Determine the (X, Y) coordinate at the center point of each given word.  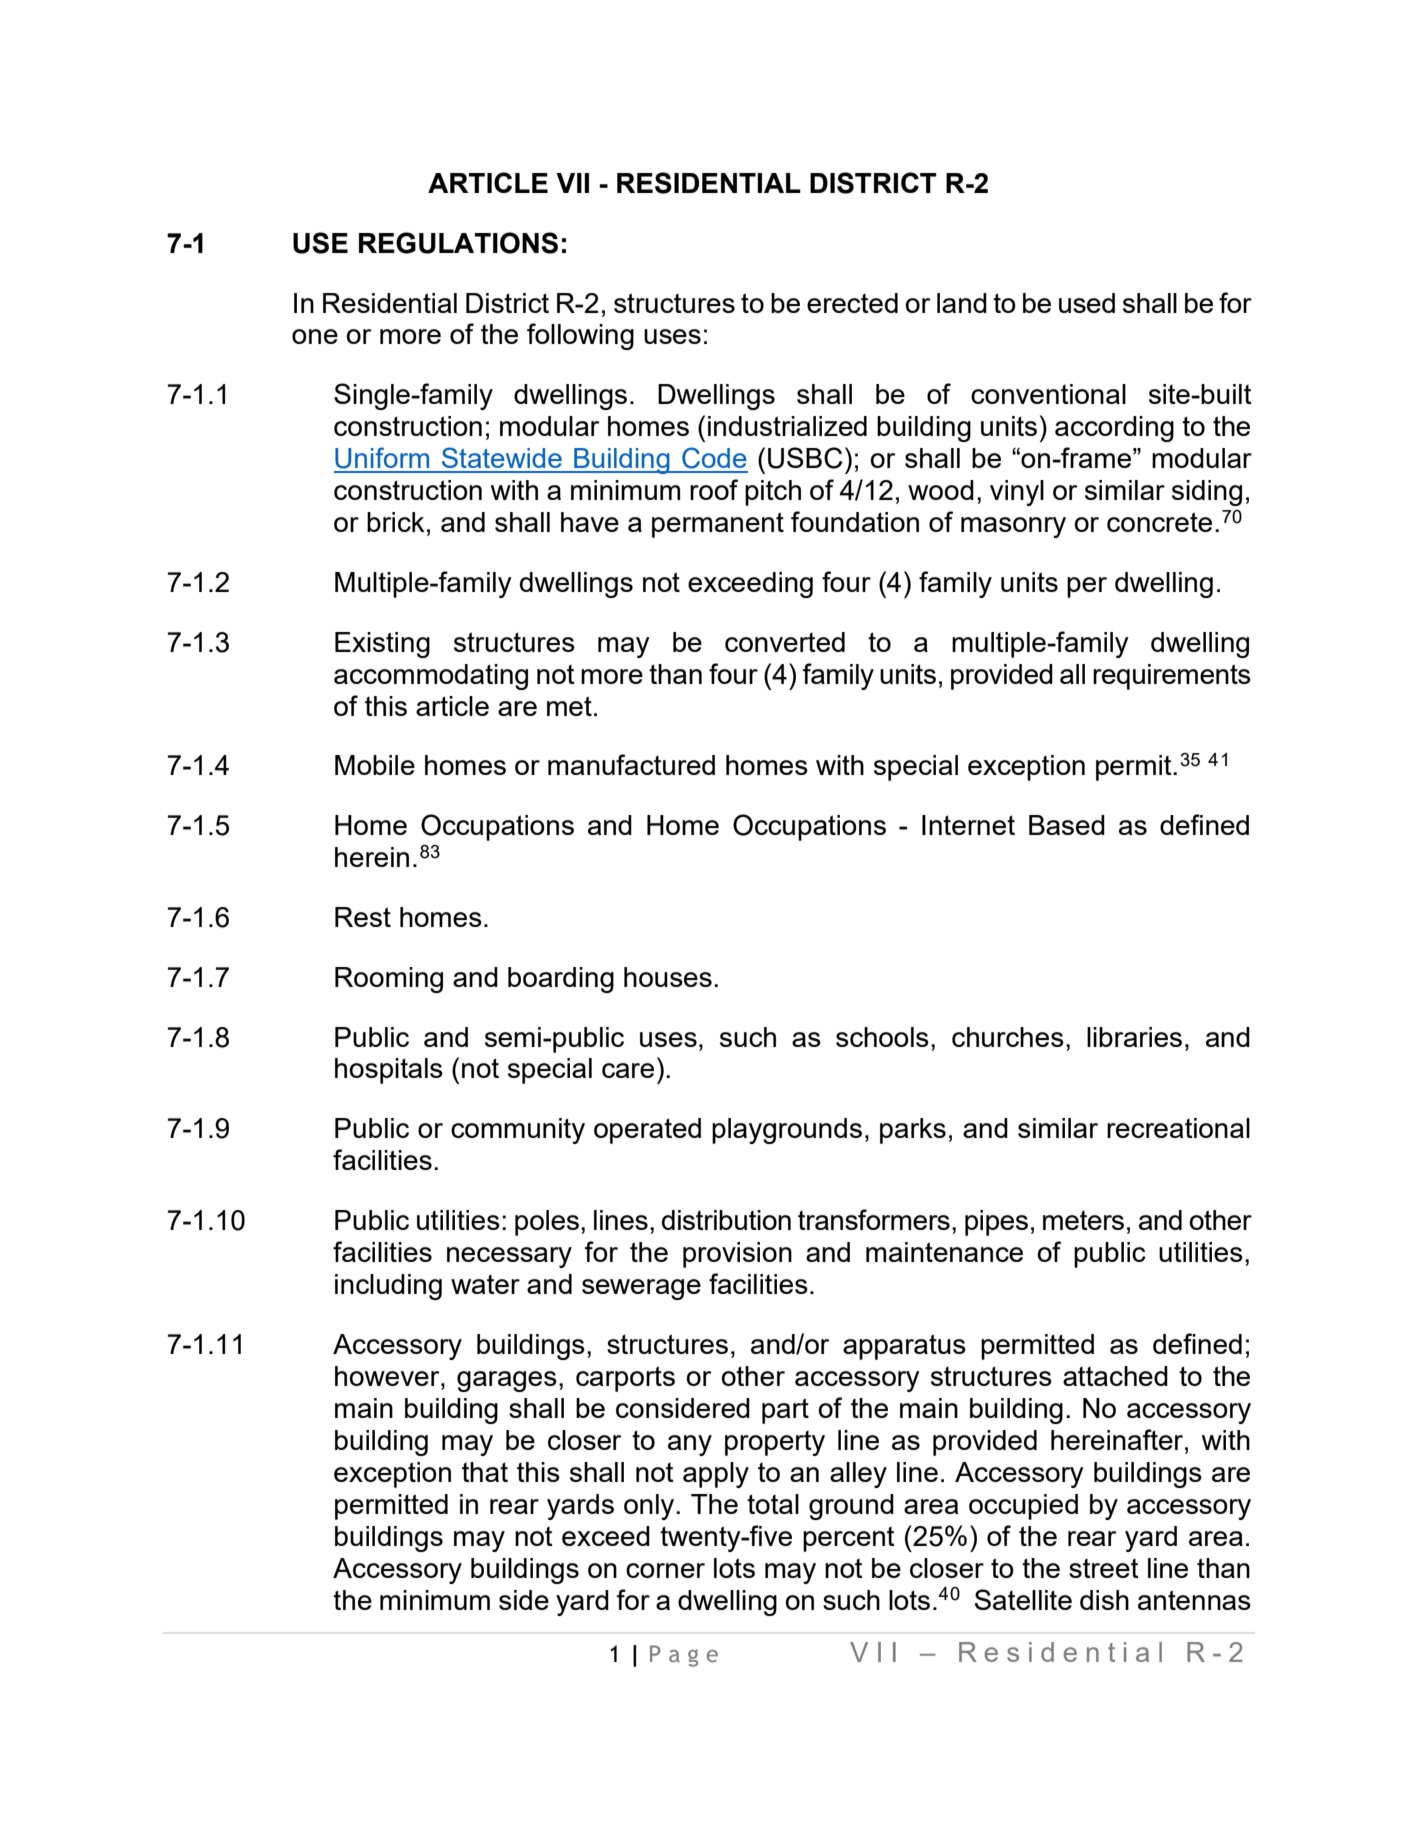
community (518, 1131)
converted (785, 642)
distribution (726, 1220)
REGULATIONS (458, 243)
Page (684, 1656)
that (485, 1472)
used (1087, 303)
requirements (1172, 677)
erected (852, 303)
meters (1083, 1220)
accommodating (431, 677)
